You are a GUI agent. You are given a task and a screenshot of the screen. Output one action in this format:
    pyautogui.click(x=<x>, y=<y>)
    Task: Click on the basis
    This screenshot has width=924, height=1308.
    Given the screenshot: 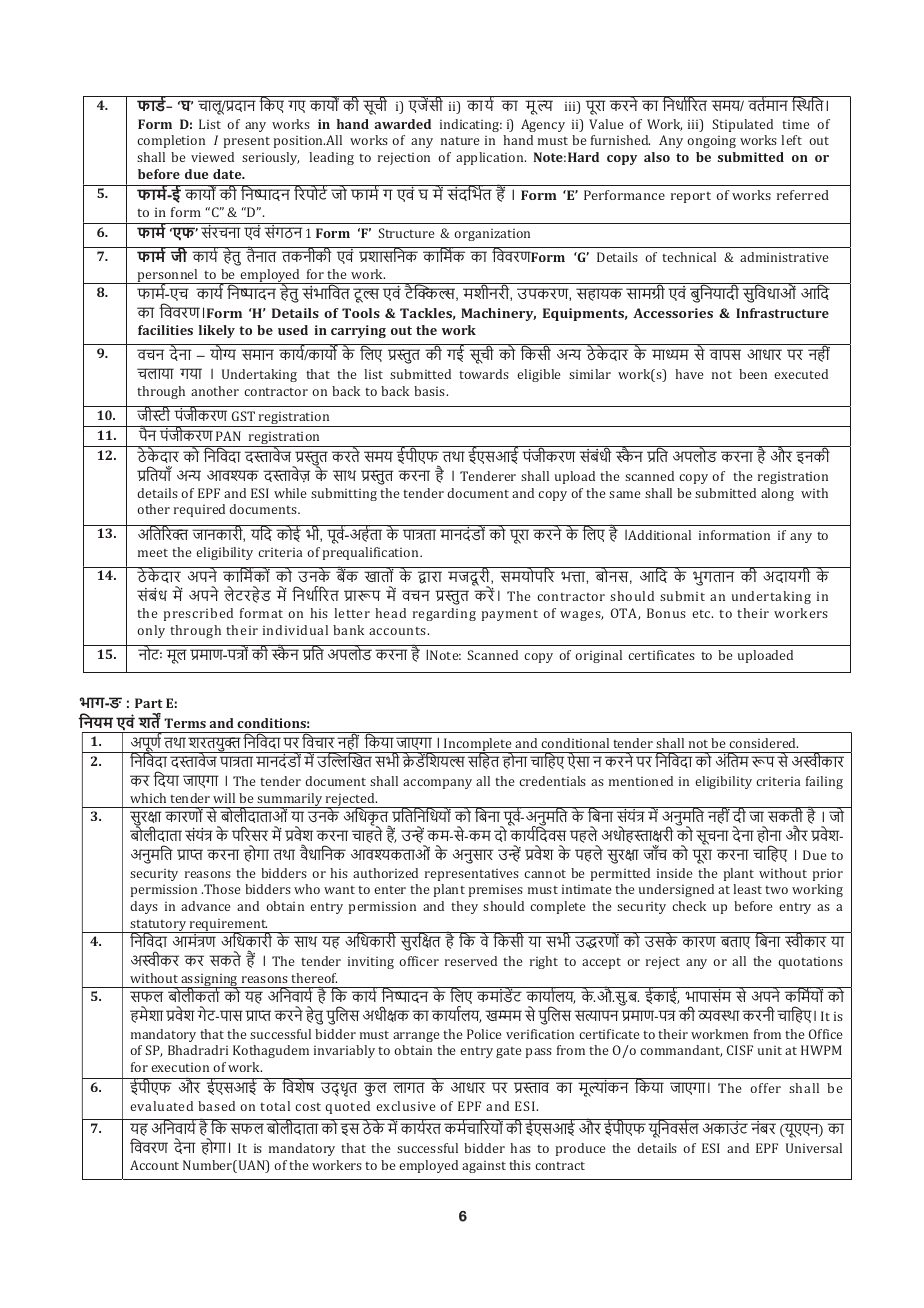 What is the action you would take?
    pyautogui.click(x=430, y=391)
